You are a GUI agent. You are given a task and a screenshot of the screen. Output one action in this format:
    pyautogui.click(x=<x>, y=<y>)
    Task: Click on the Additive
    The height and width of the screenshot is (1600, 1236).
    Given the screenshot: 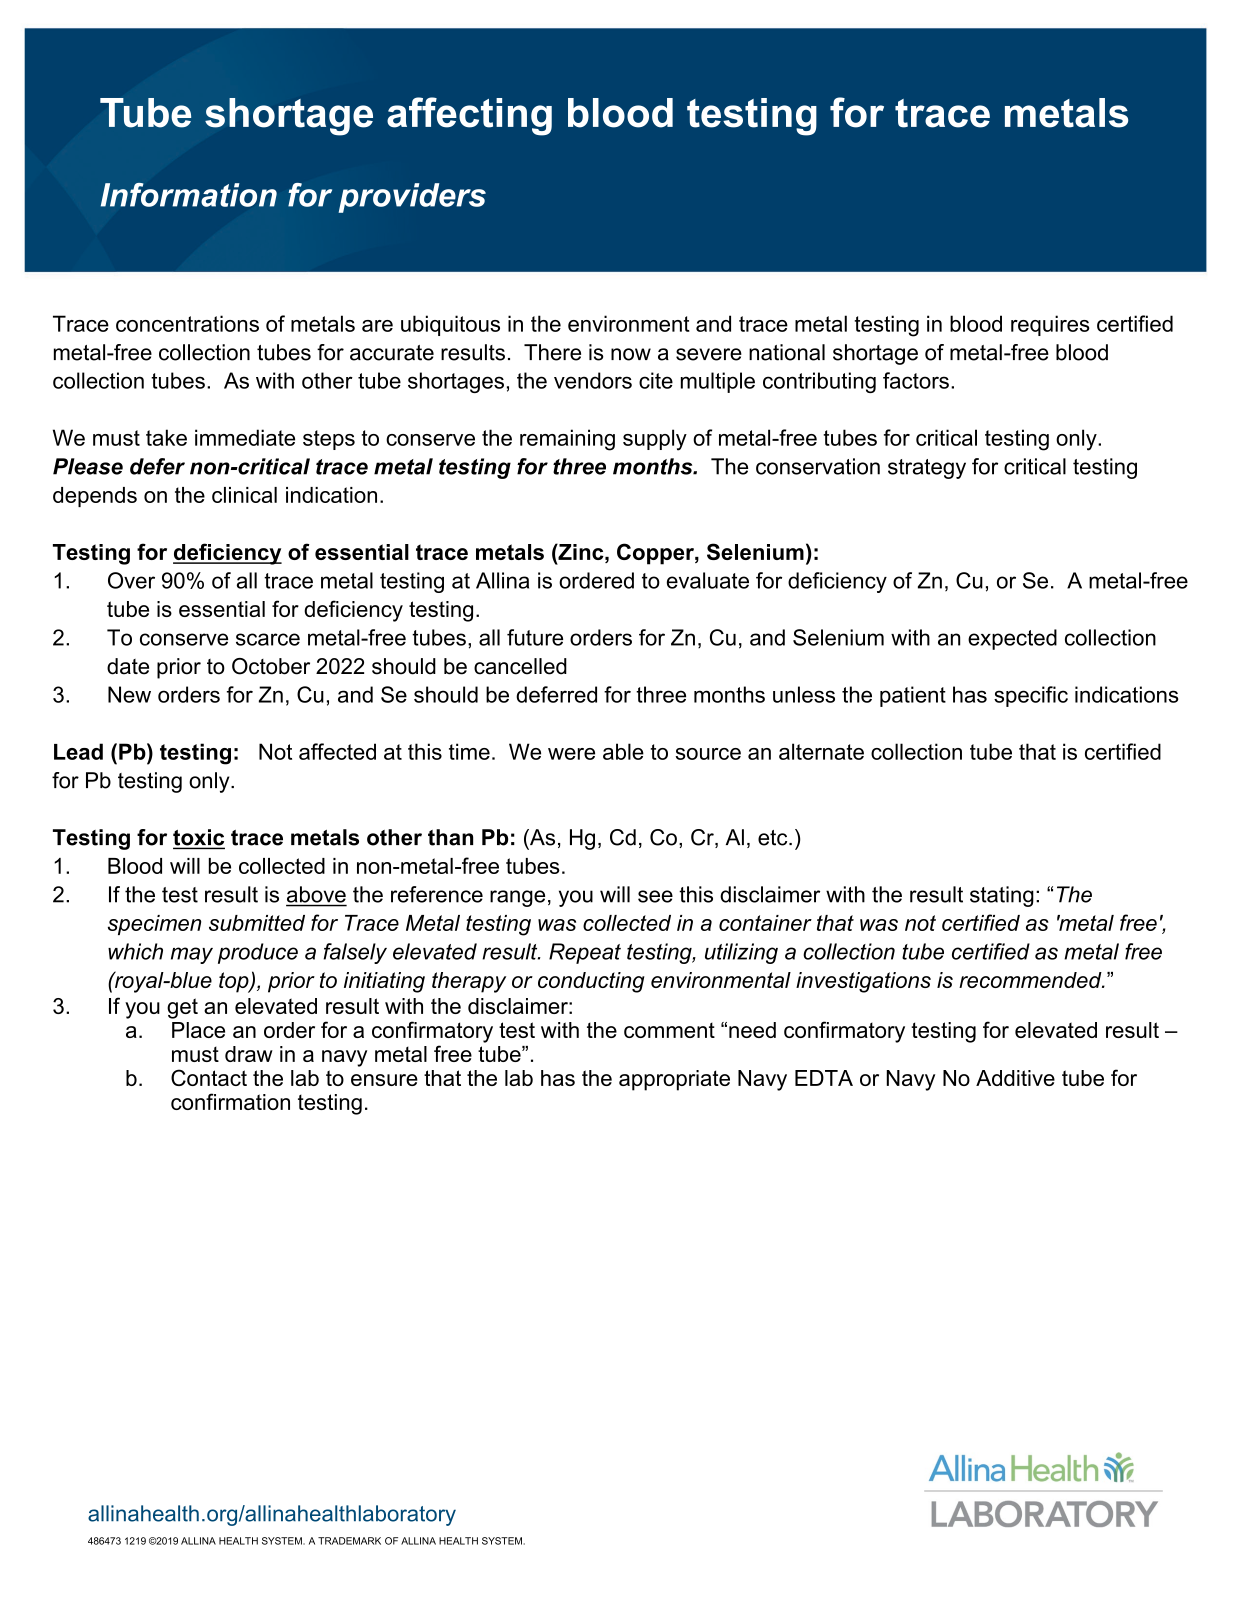 What is the action you would take?
    pyautogui.click(x=1015, y=1078)
